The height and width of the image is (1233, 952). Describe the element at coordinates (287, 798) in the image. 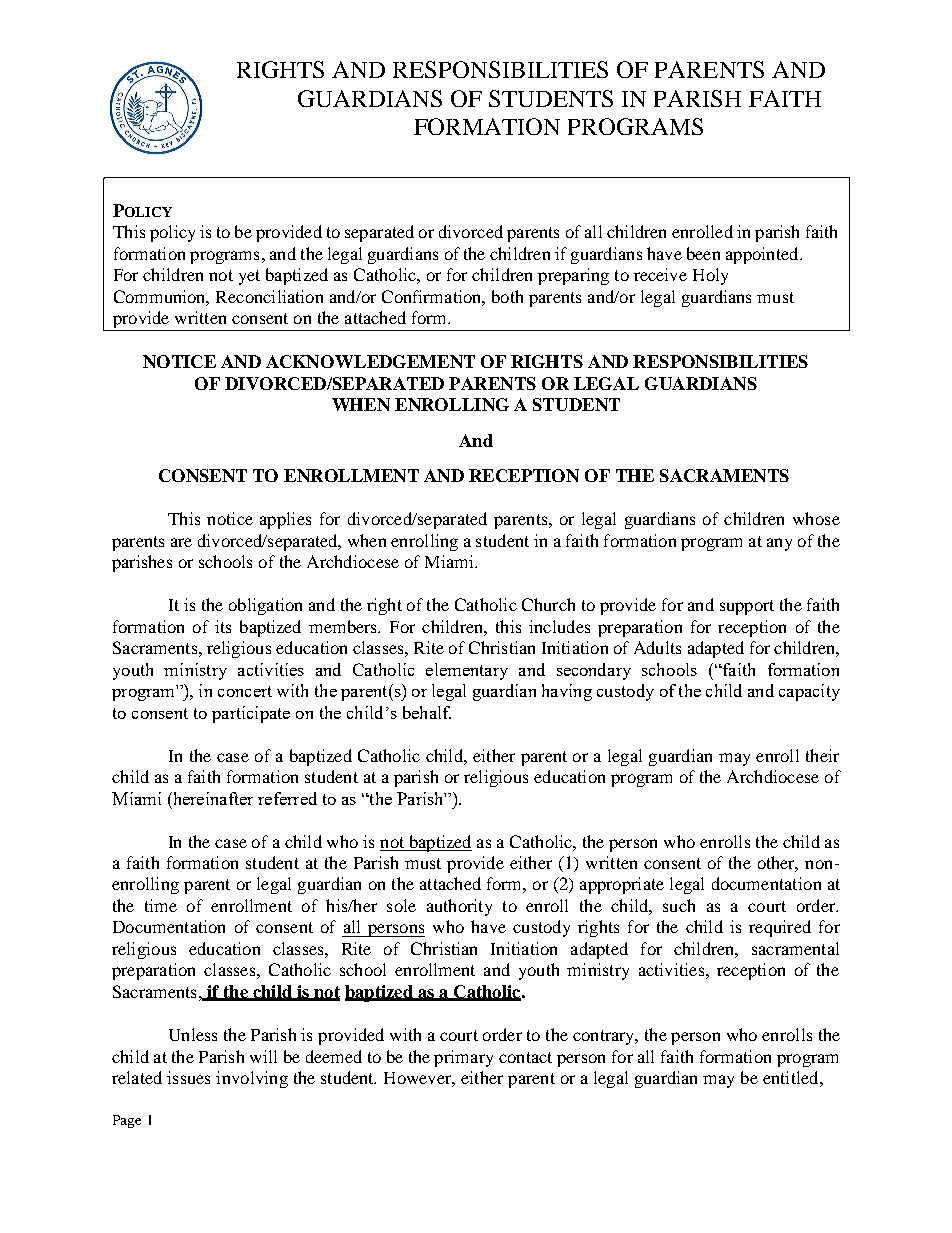

I see `referred` at that location.
